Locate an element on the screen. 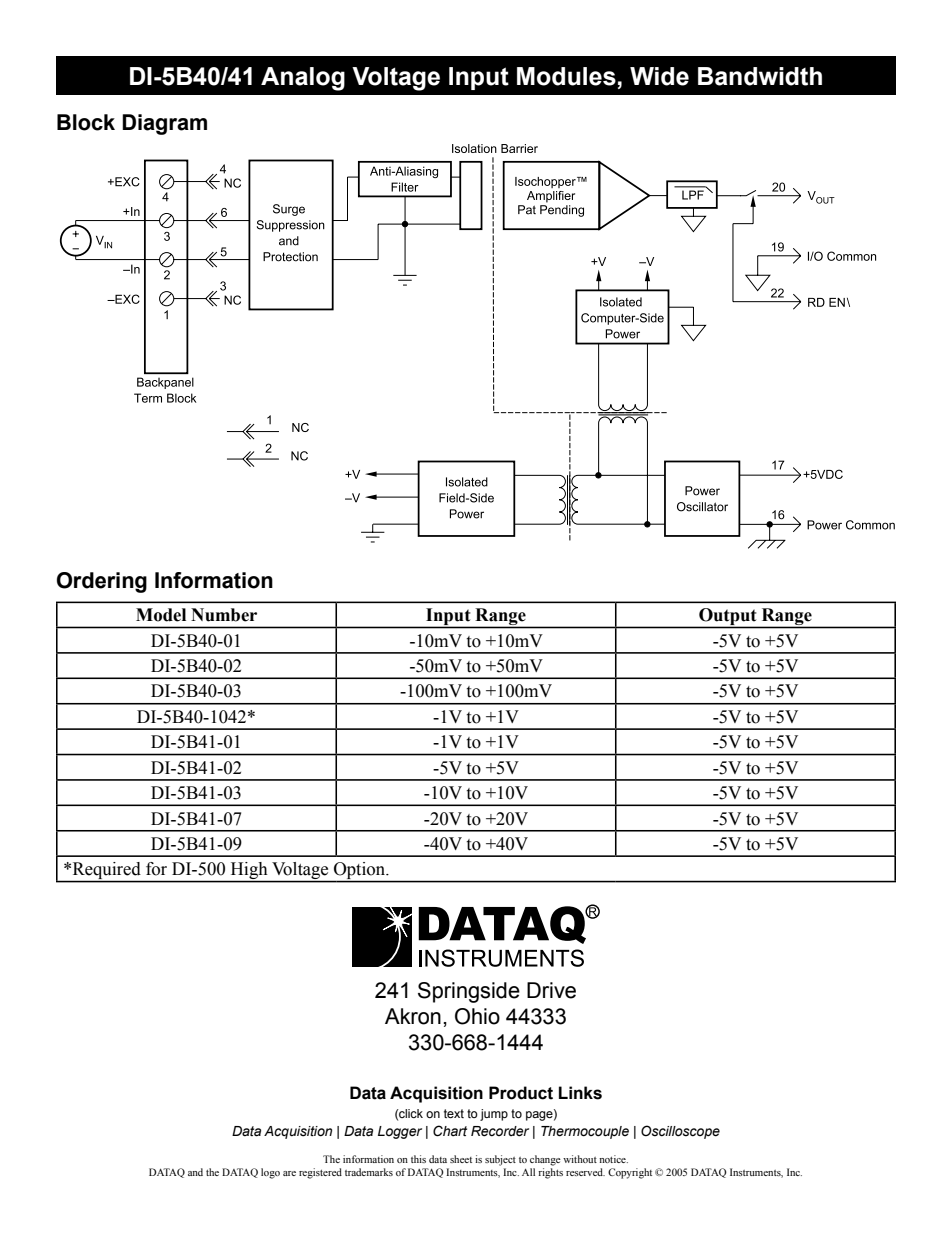 Image resolution: width=952 pixels, height=1233 pixels. Output is located at coordinates (728, 618).
